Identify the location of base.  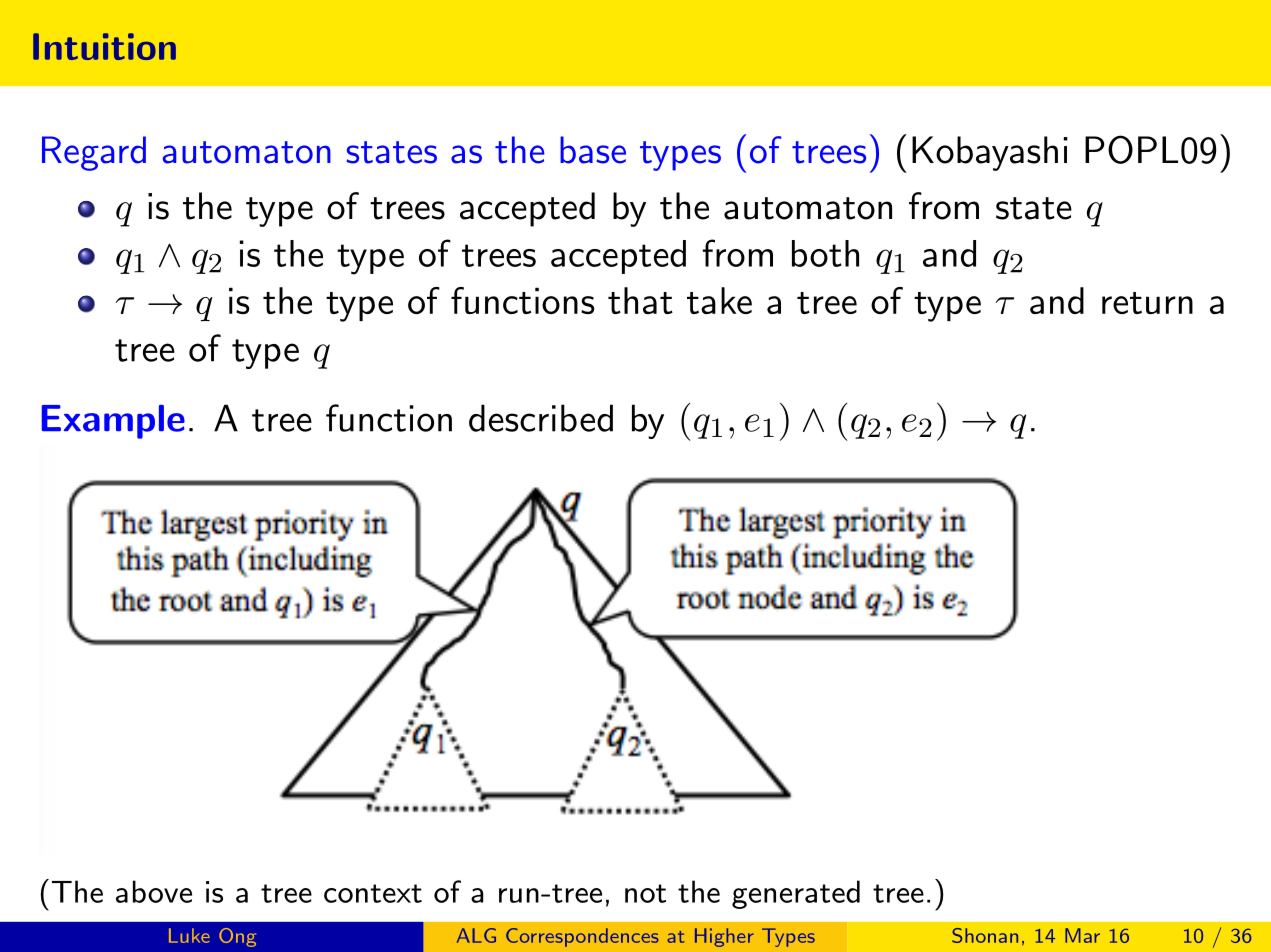
(593, 150).
